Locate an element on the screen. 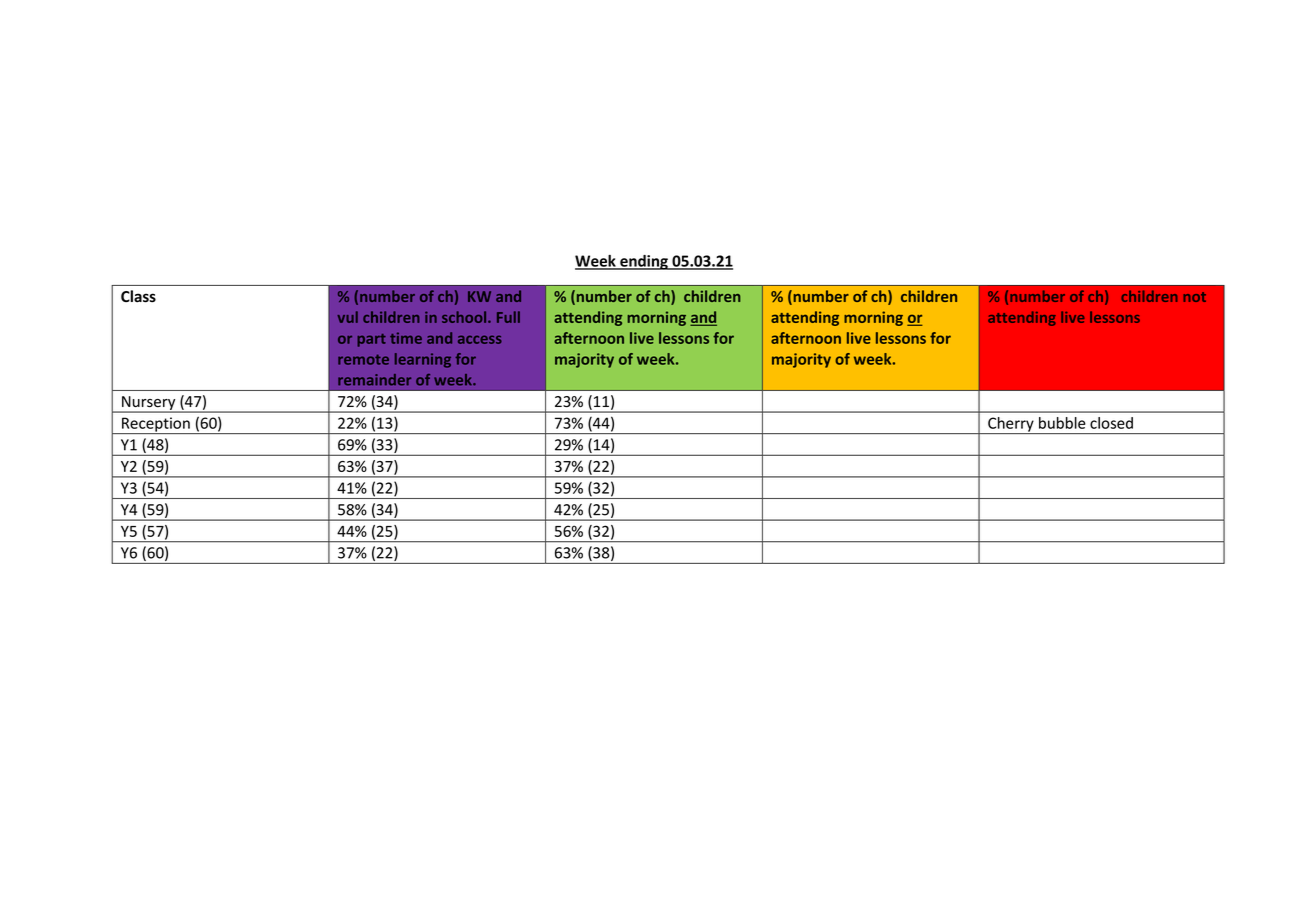 This screenshot has width=1308, height=924. access is located at coordinates (480, 339).
